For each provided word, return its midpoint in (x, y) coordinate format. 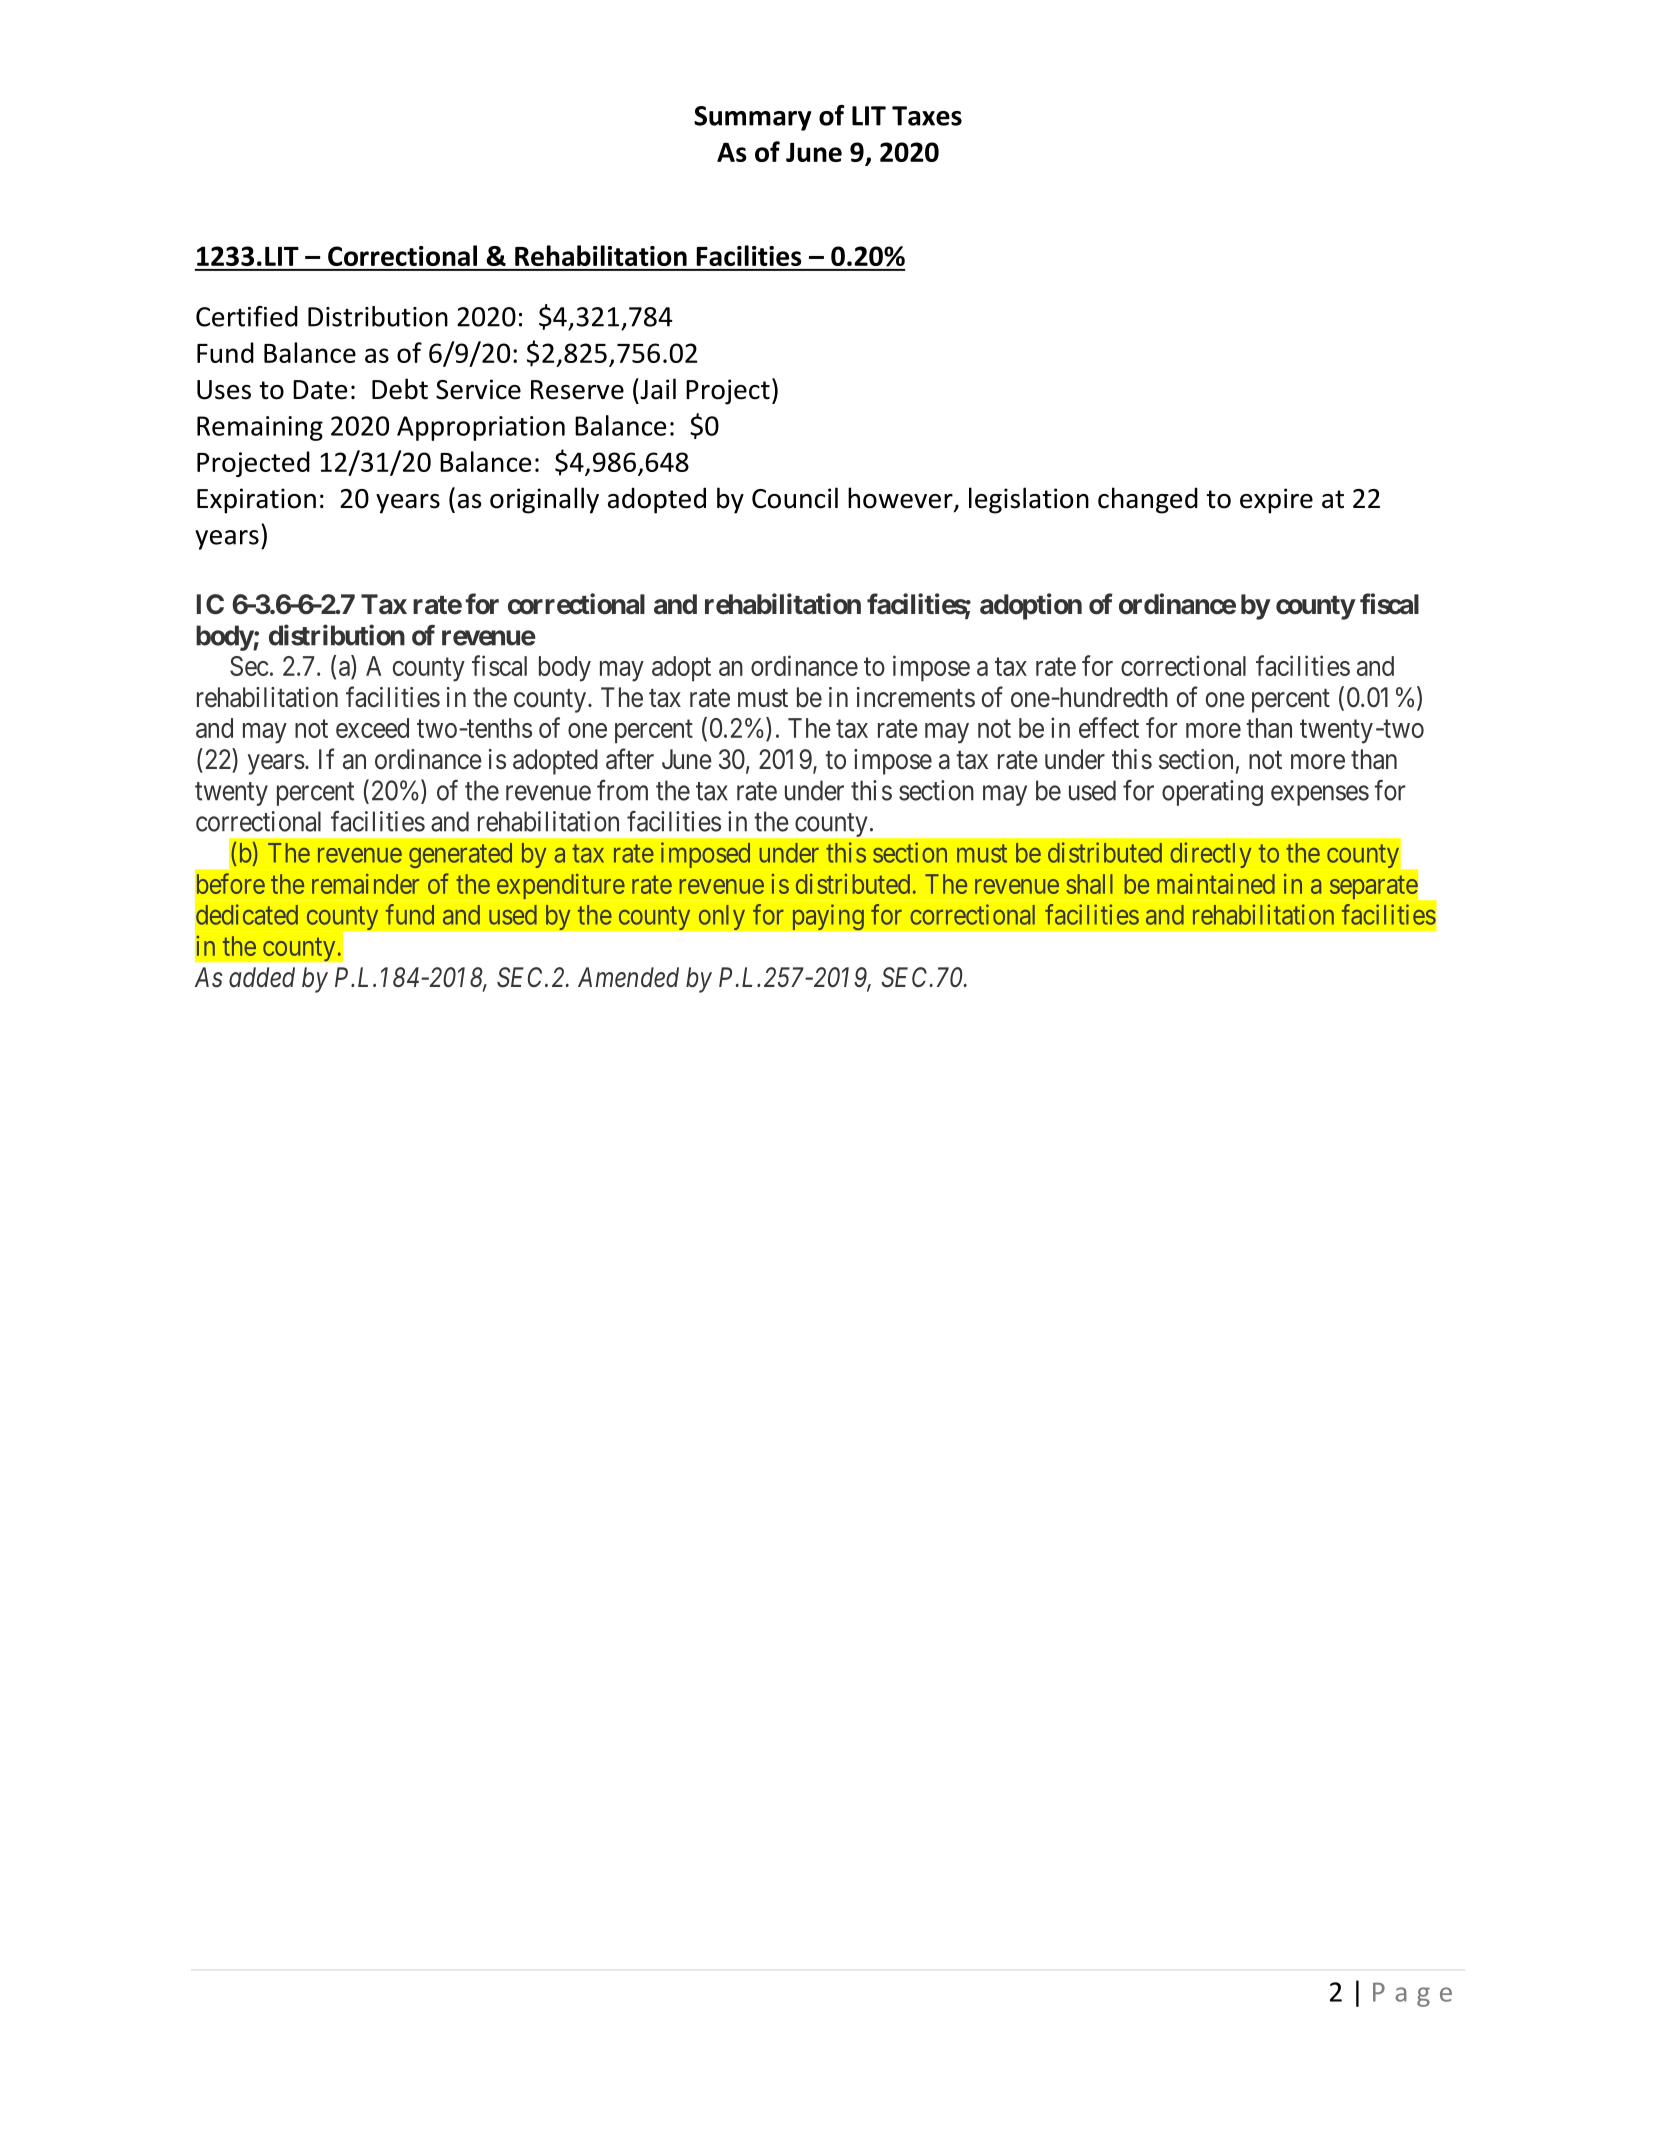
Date (320, 390)
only (721, 917)
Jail (657, 389)
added (262, 977)
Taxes (927, 116)
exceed (372, 728)
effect (1109, 727)
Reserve (577, 390)
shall (1089, 884)
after (630, 759)
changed (1148, 500)
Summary (753, 118)
